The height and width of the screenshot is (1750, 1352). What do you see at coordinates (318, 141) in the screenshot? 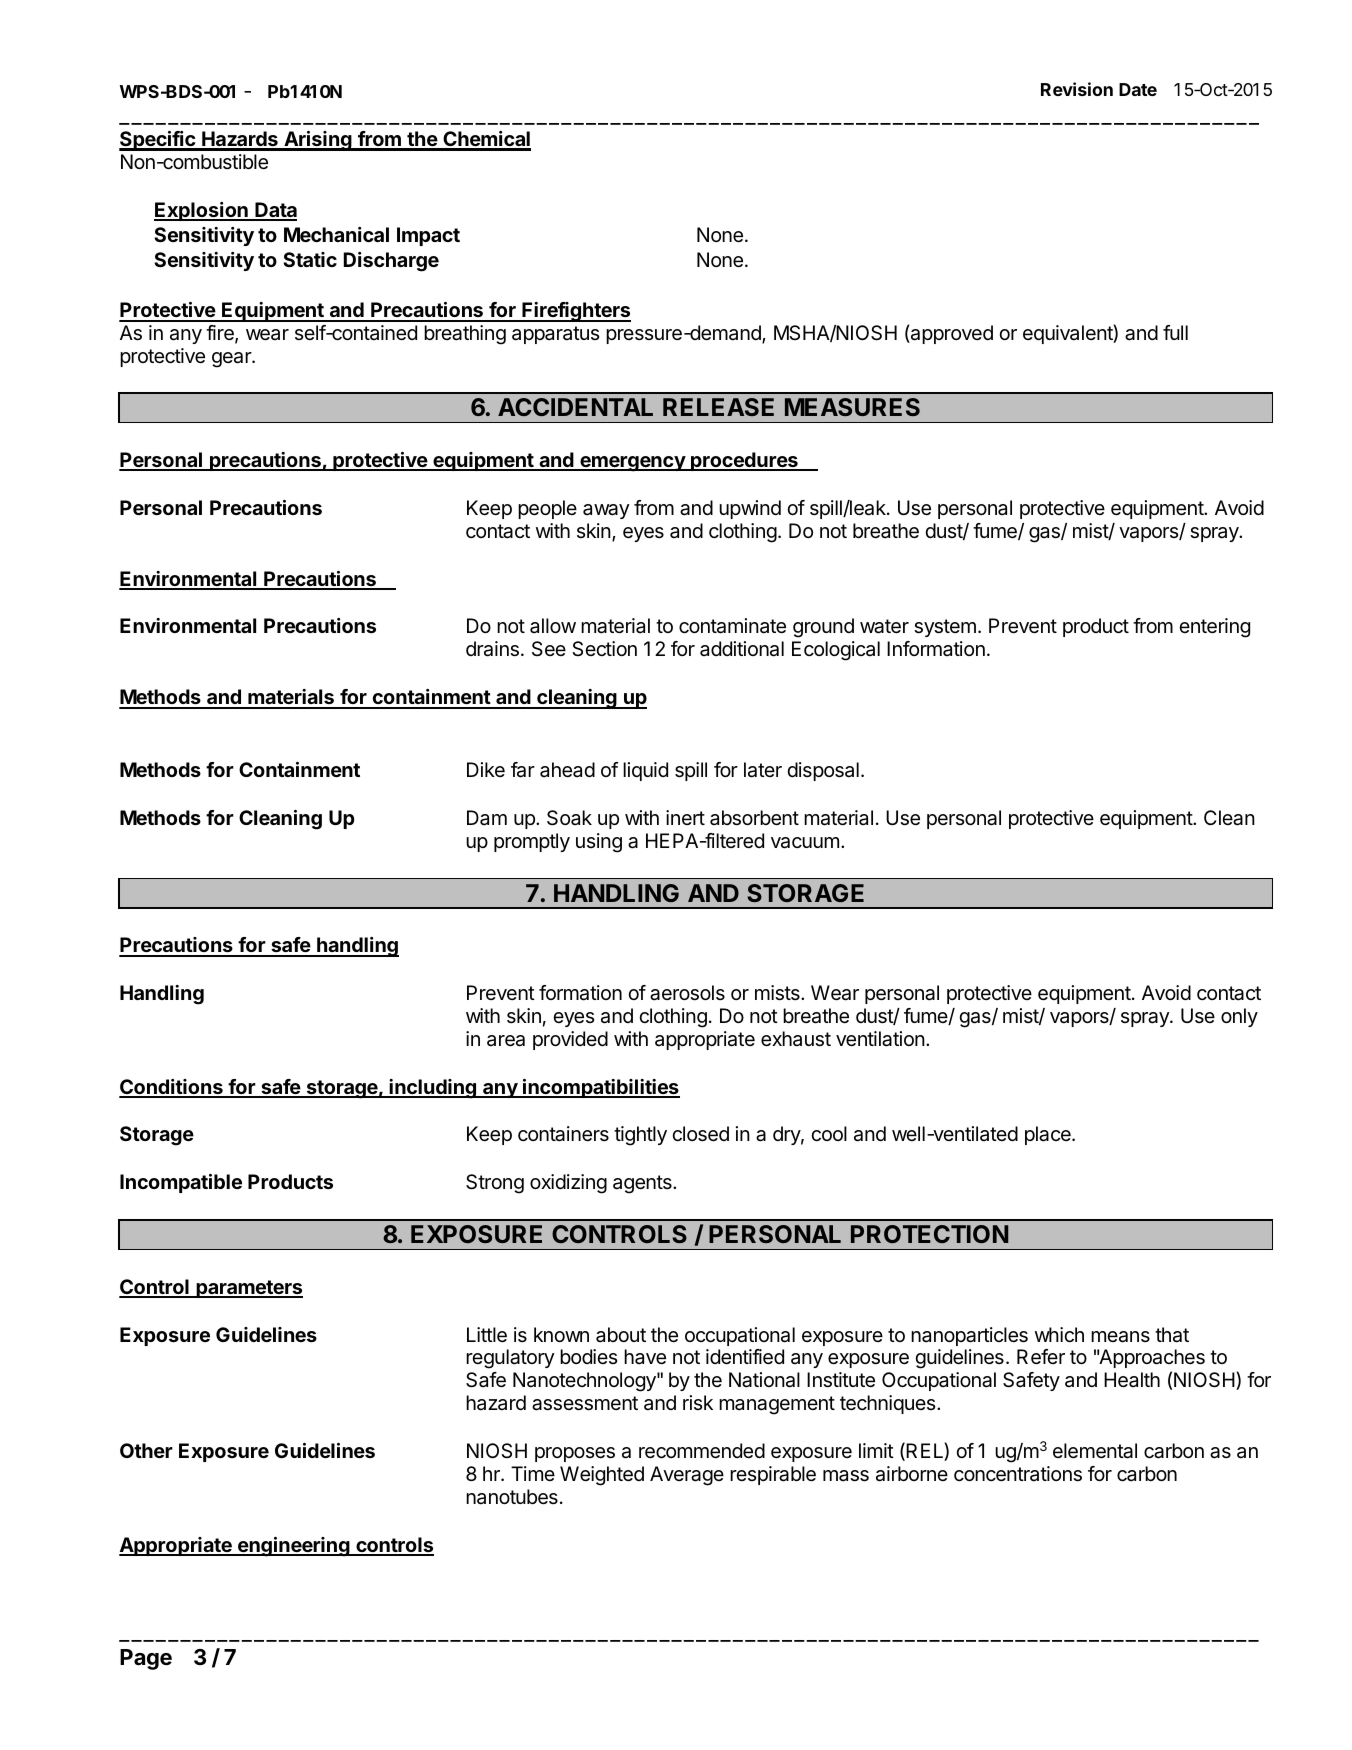
I see `Arising` at bounding box center [318, 141].
